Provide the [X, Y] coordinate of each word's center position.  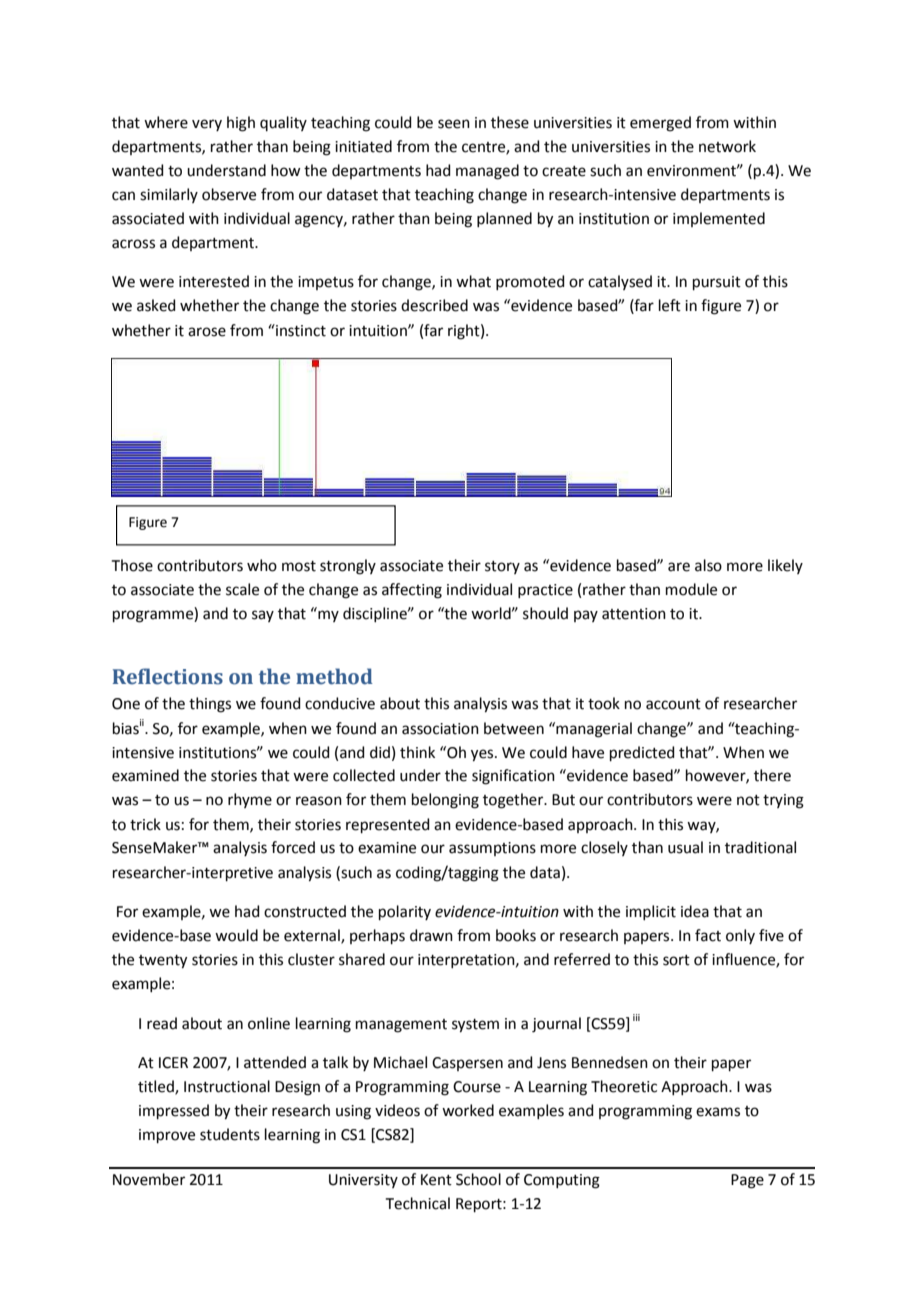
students [230, 1134]
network [727, 146]
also [708, 565]
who [262, 565]
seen [454, 124]
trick [145, 824]
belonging [445, 801]
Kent [436, 1180]
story [502, 567]
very [207, 125]
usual [685, 847]
